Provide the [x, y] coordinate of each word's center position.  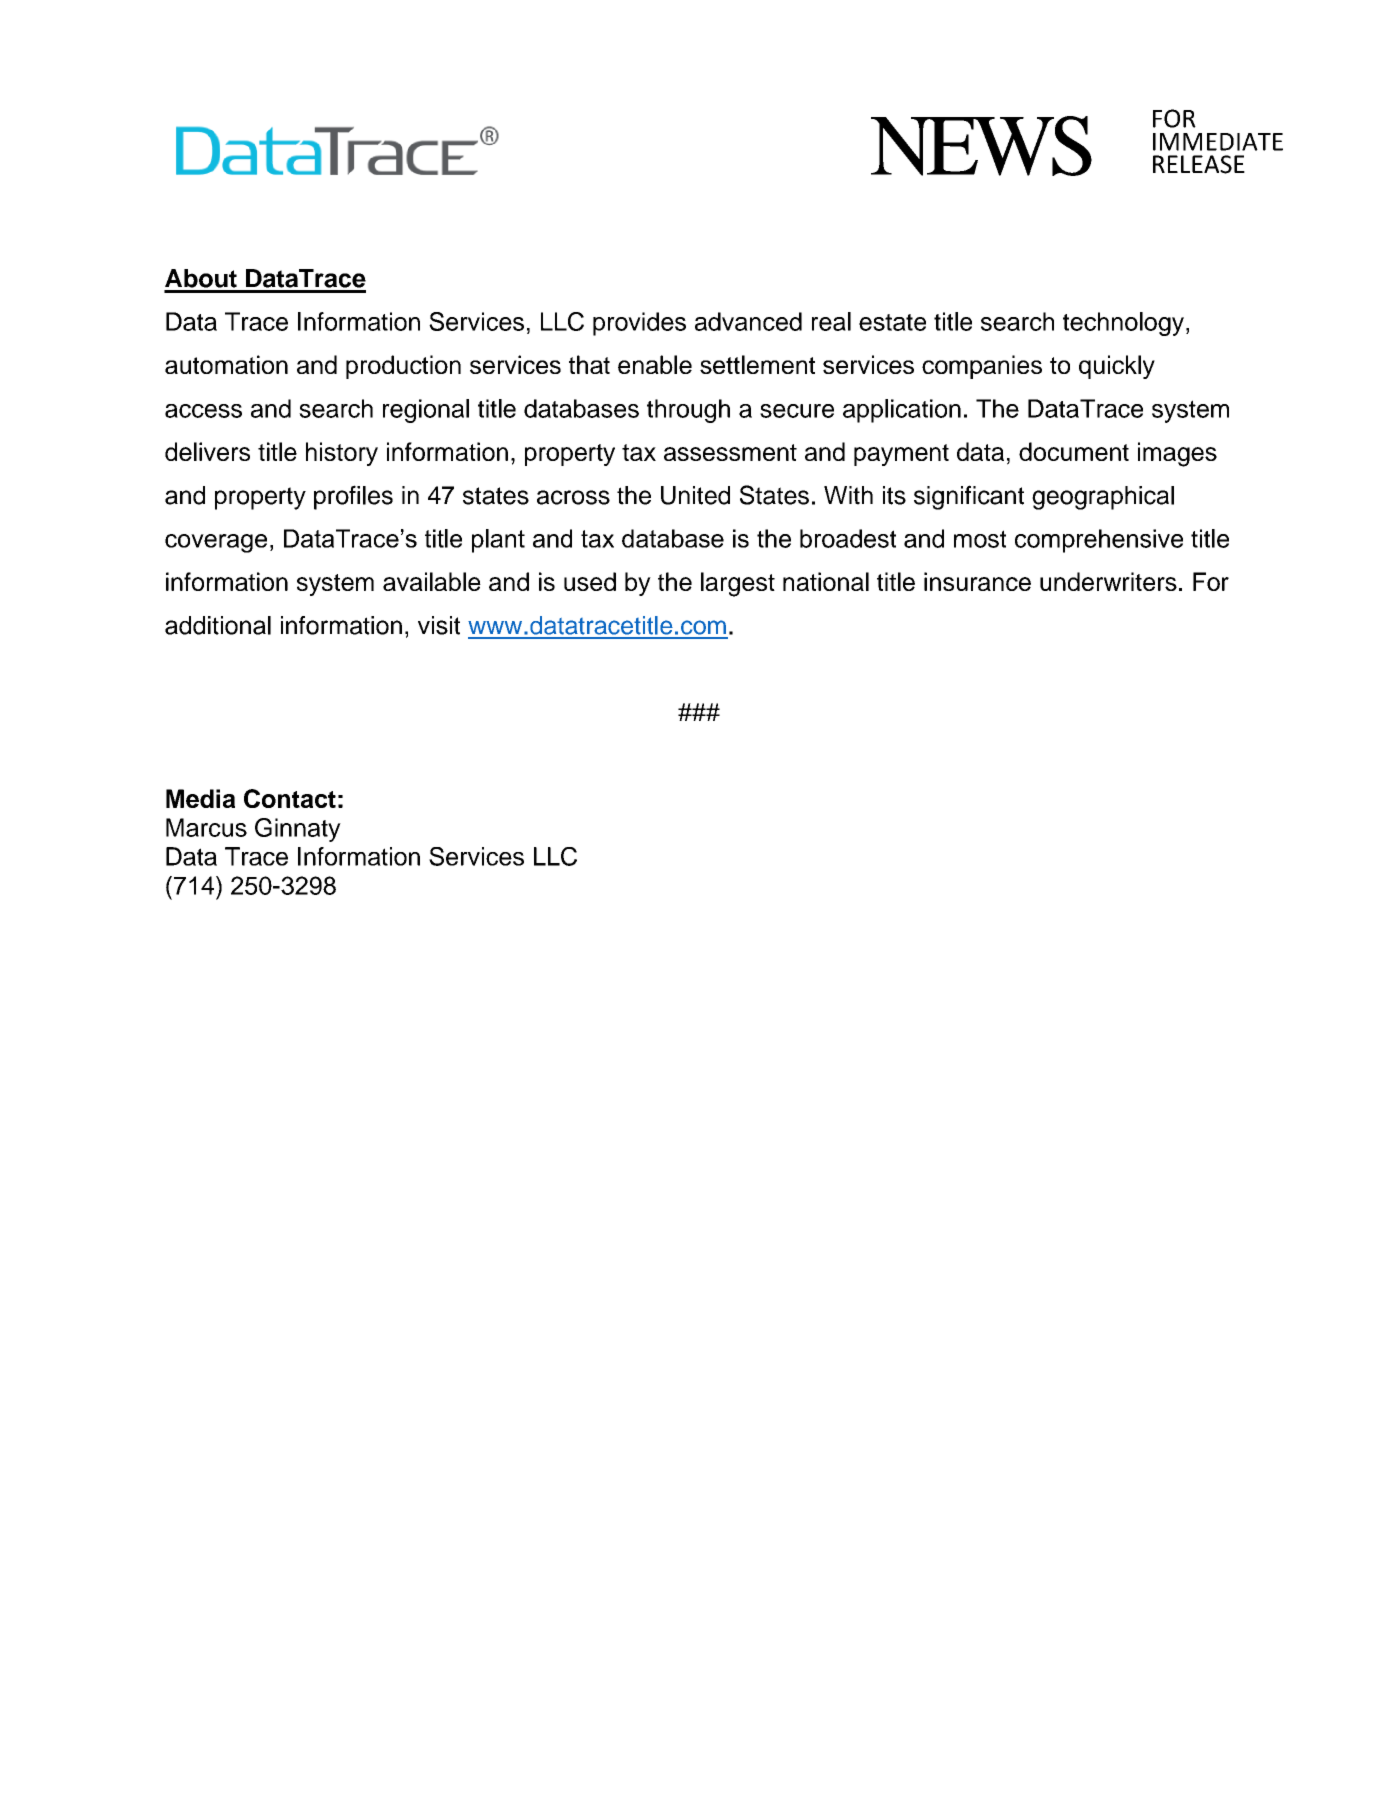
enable [655, 364]
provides [639, 324]
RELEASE [1199, 164]
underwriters [1108, 581]
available [432, 581]
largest [738, 584]
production [403, 367]
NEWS [981, 146]
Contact [290, 798]
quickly [1117, 367]
